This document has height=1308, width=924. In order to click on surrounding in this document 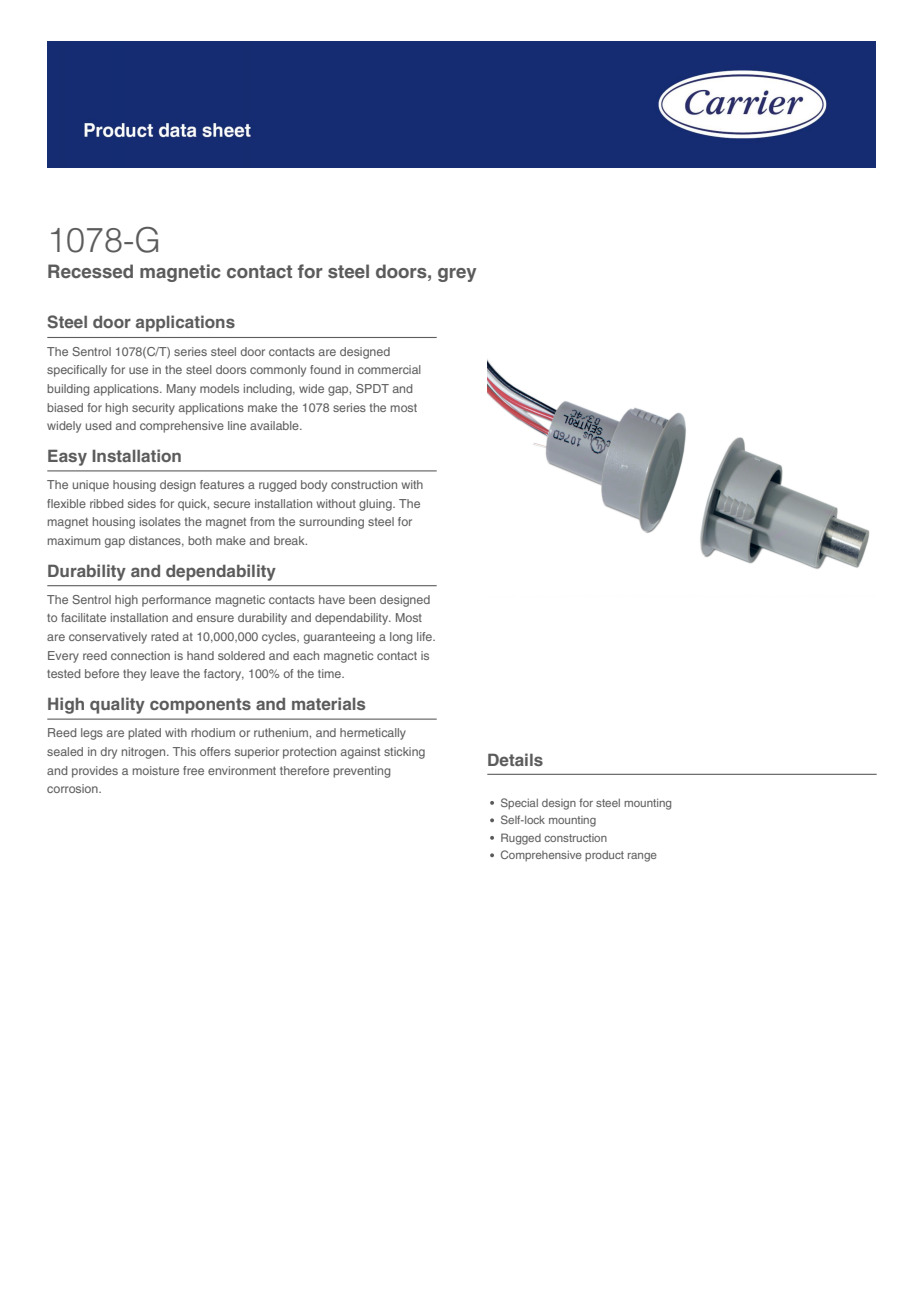, I will do `click(331, 523)`.
